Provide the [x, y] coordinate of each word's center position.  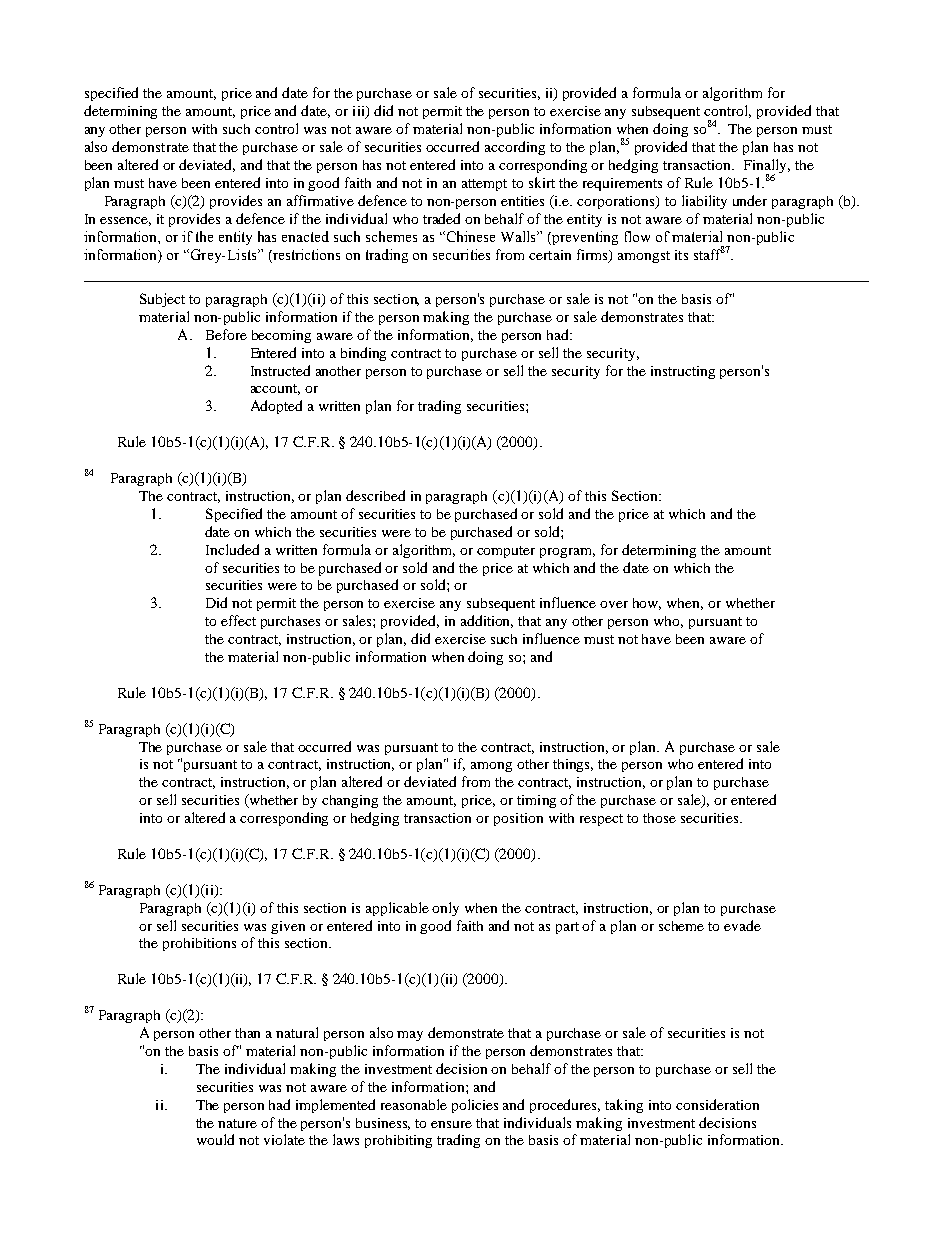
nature [237, 1123]
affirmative [320, 200]
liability [704, 202]
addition [487, 621]
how [647, 604]
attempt [484, 185]
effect [238, 620]
